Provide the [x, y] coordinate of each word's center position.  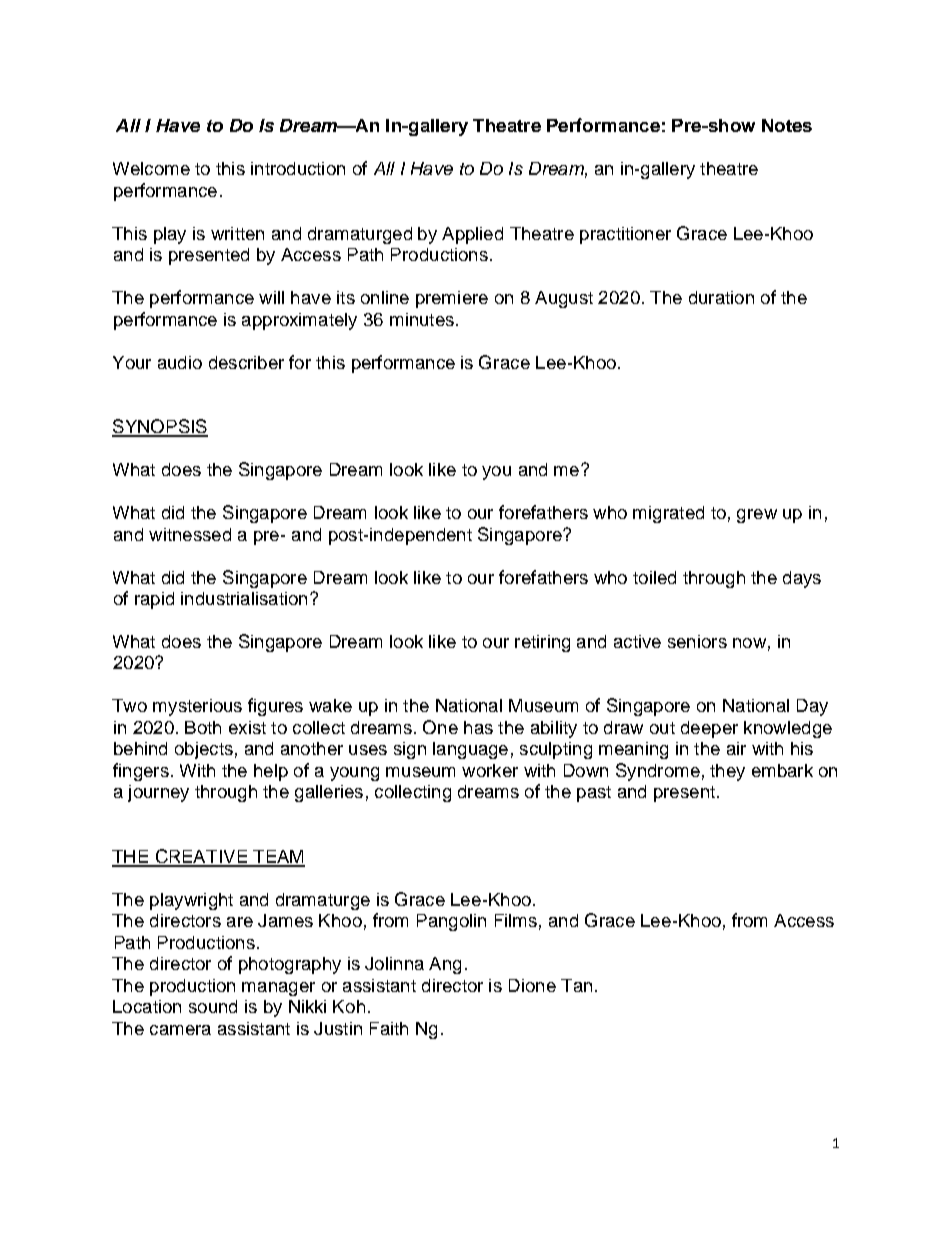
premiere [452, 299]
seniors [697, 641]
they [727, 772]
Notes [787, 125]
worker [490, 770]
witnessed [190, 534]
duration [721, 297]
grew [757, 516]
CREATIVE [201, 857]
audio [180, 362]
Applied [472, 235]
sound [213, 1006]
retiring [542, 643]
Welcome [151, 168]
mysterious [197, 707]
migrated [668, 514]
